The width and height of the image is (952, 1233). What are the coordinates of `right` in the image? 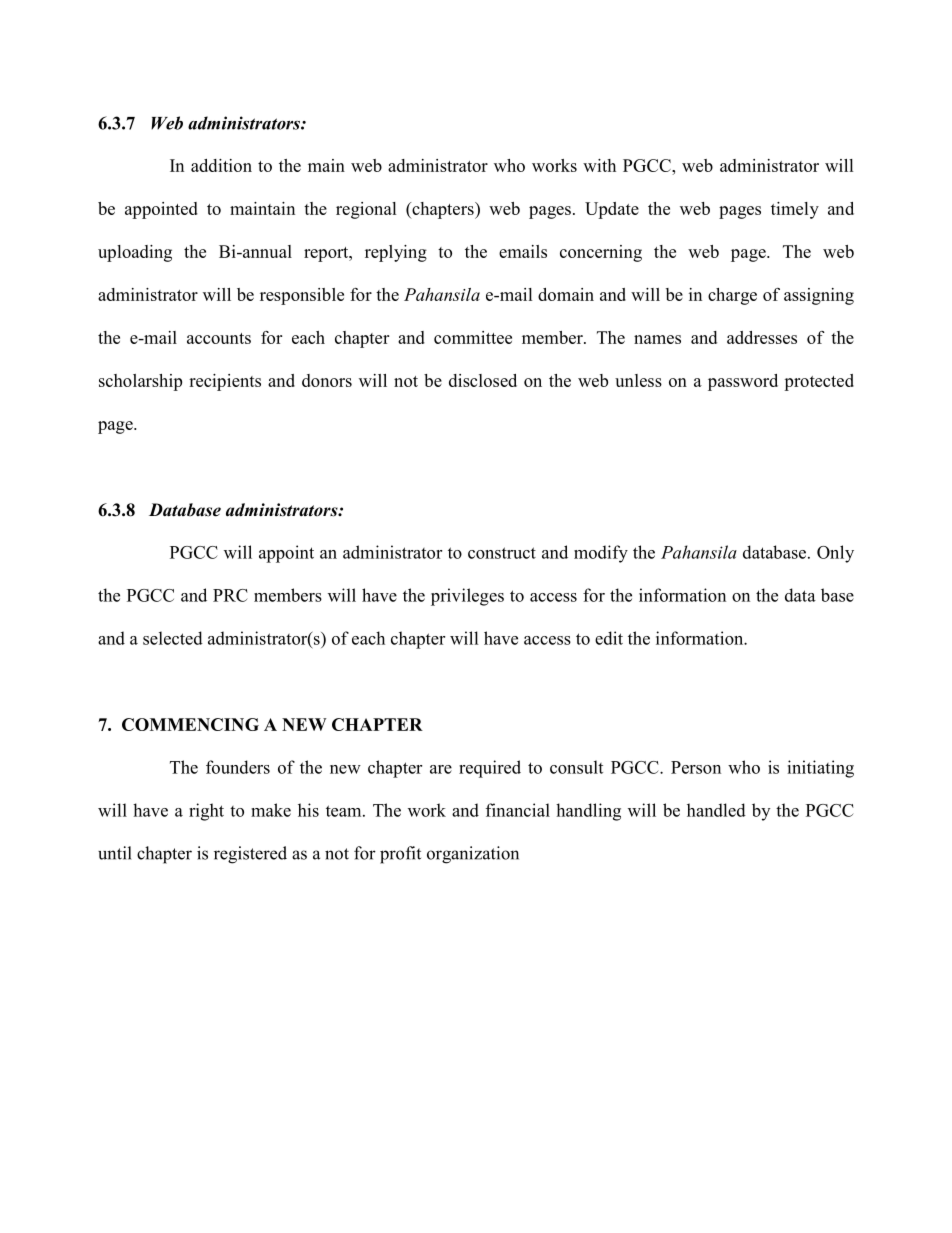 It's located at (206, 812).
